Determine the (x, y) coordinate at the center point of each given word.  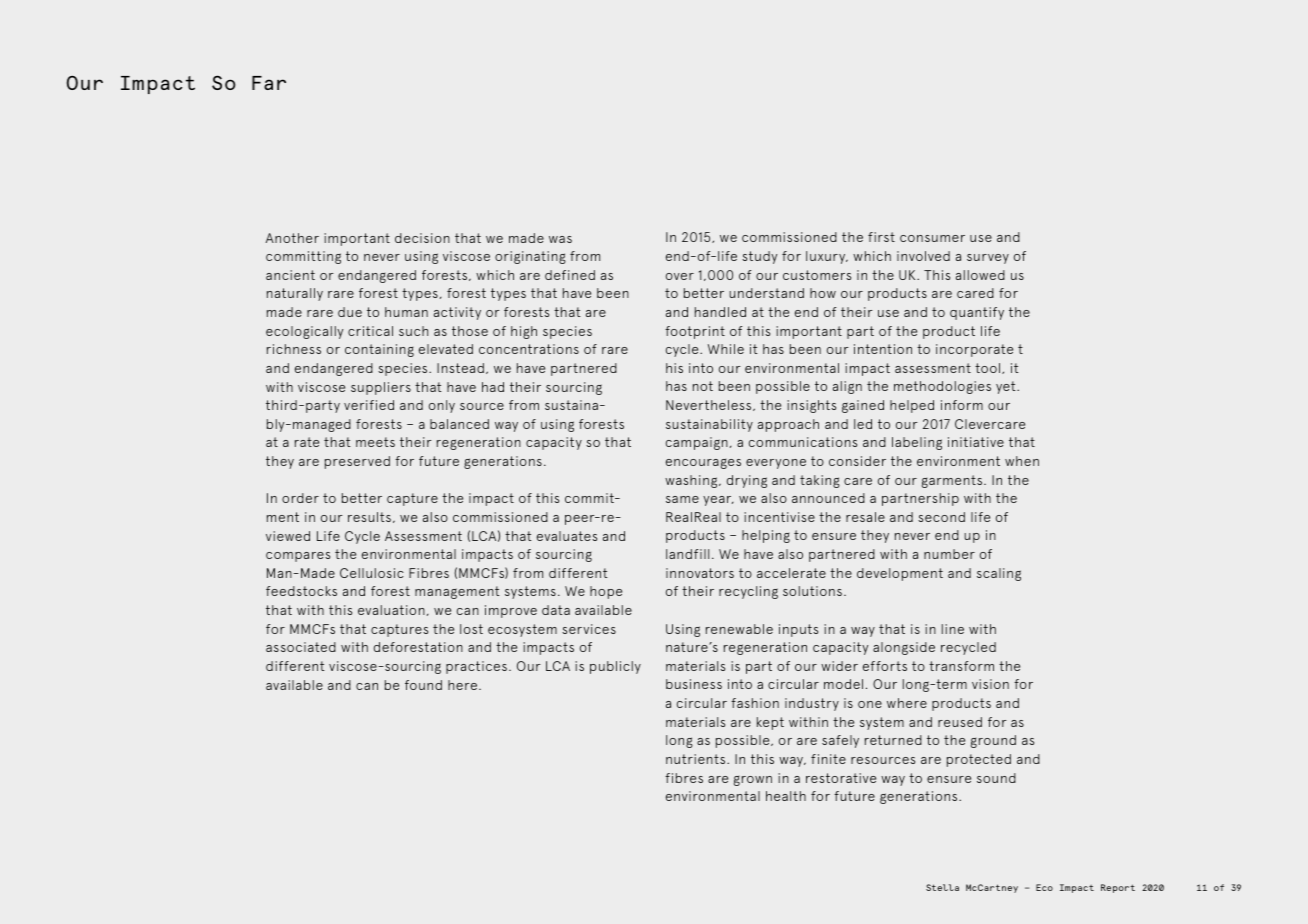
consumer (932, 238)
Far (269, 83)
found (423, 685)
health (786, 796)
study (759, 257)
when (1022, 461)
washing (692, 481)
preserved (357, 462)
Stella (942, 887)
